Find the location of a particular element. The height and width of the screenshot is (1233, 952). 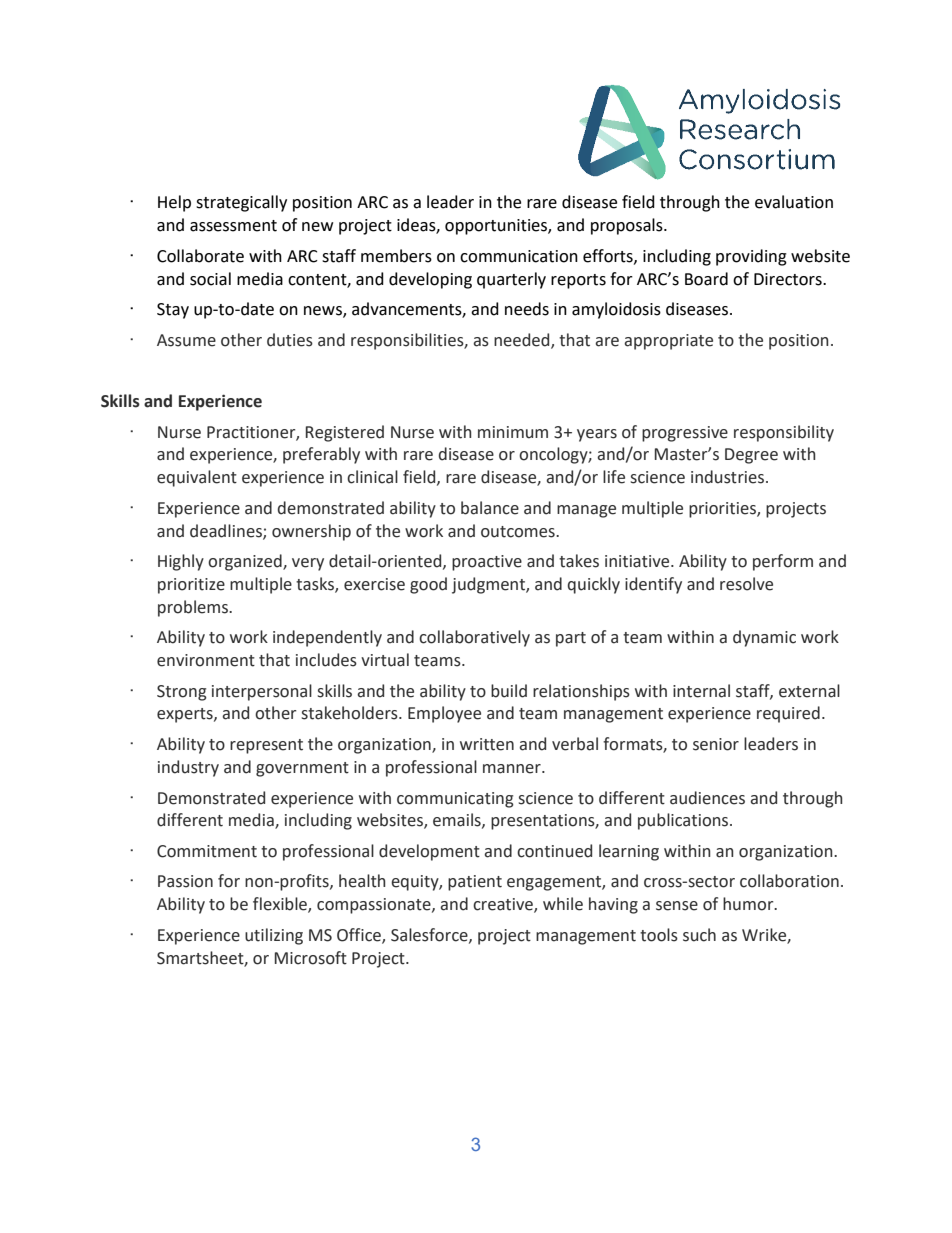

interpersonal is located at coordinates (262, 692).
